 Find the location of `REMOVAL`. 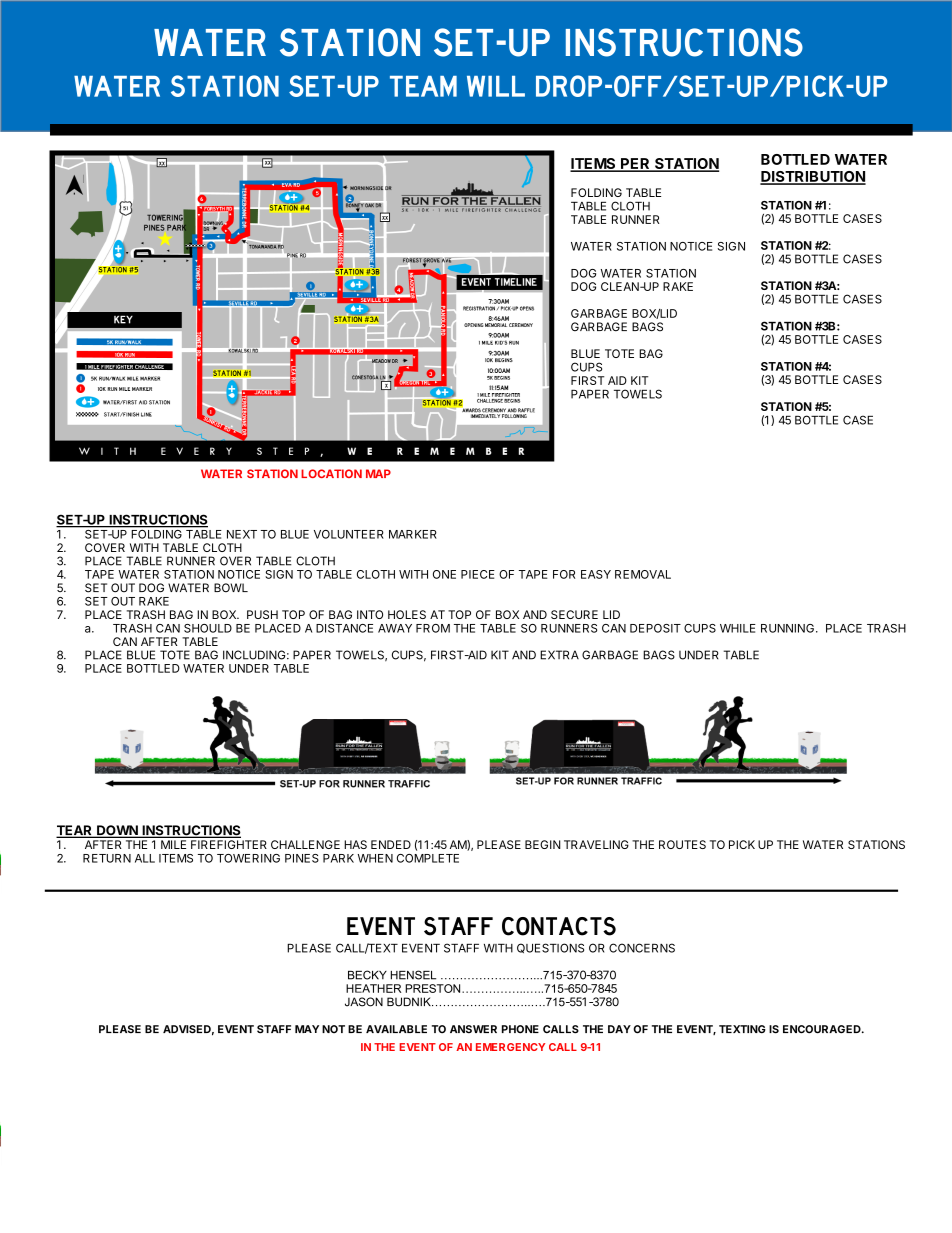

REMOVAL is located at coordinates (643, 574).
